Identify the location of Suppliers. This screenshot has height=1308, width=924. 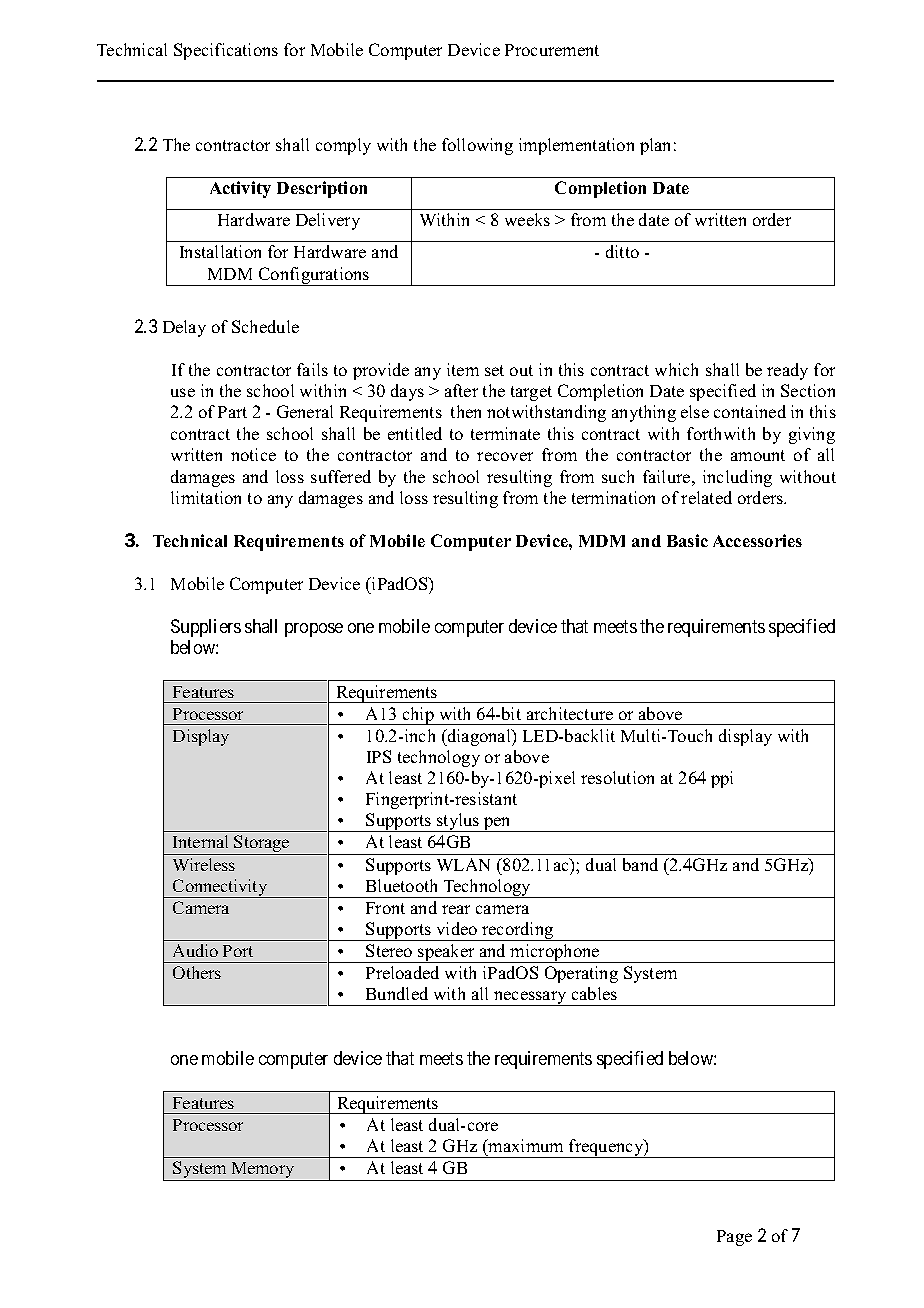
(206, 628).
